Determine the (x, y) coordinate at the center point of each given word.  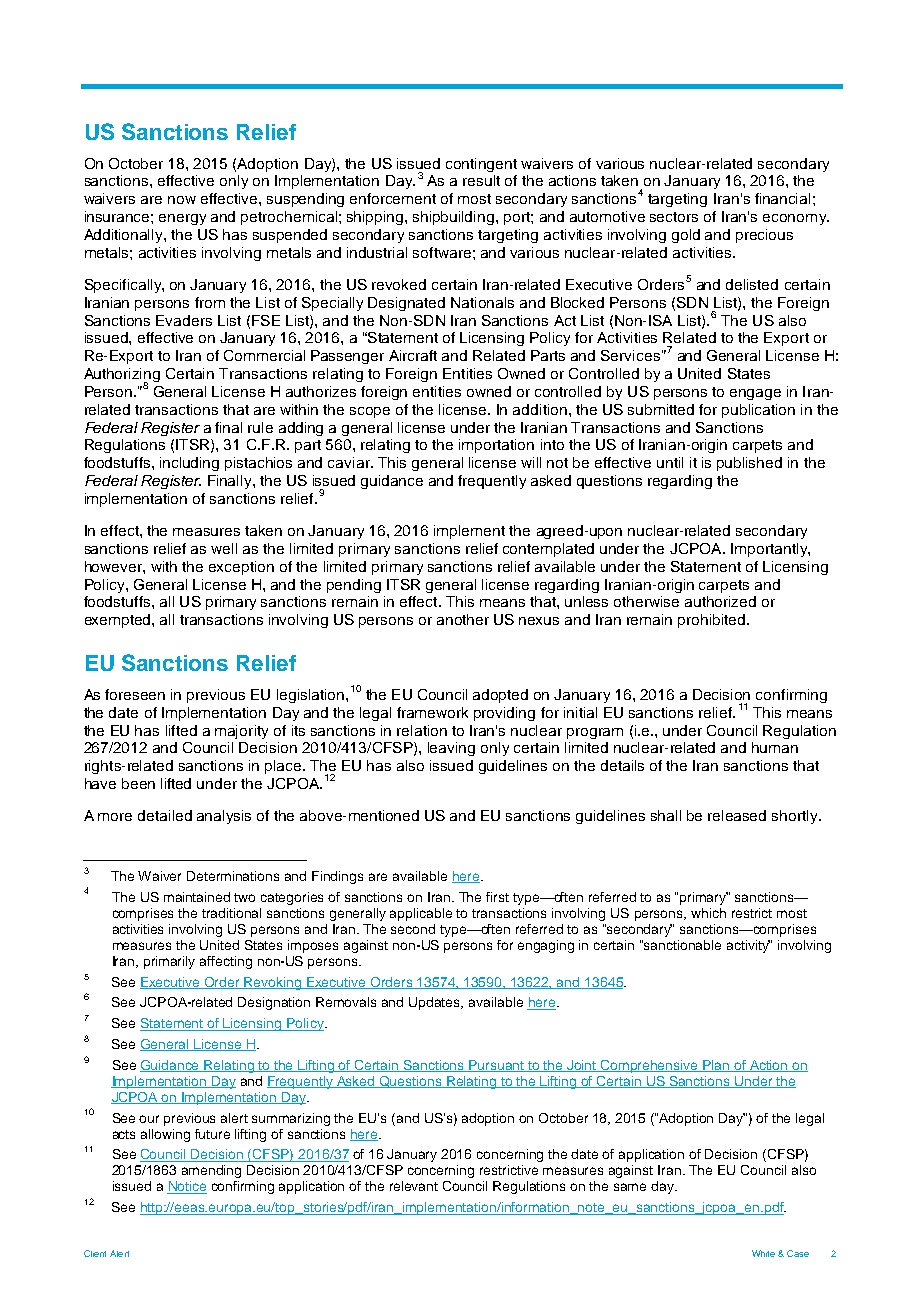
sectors (674, 217)
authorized (720, 601)
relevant (414, 1186)
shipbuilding (453, 218)
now (182, 200)
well (224, 548)
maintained (197, 897)
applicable (421, 914)
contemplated (548, 550)
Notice (187, 1187)
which (708, 913)
